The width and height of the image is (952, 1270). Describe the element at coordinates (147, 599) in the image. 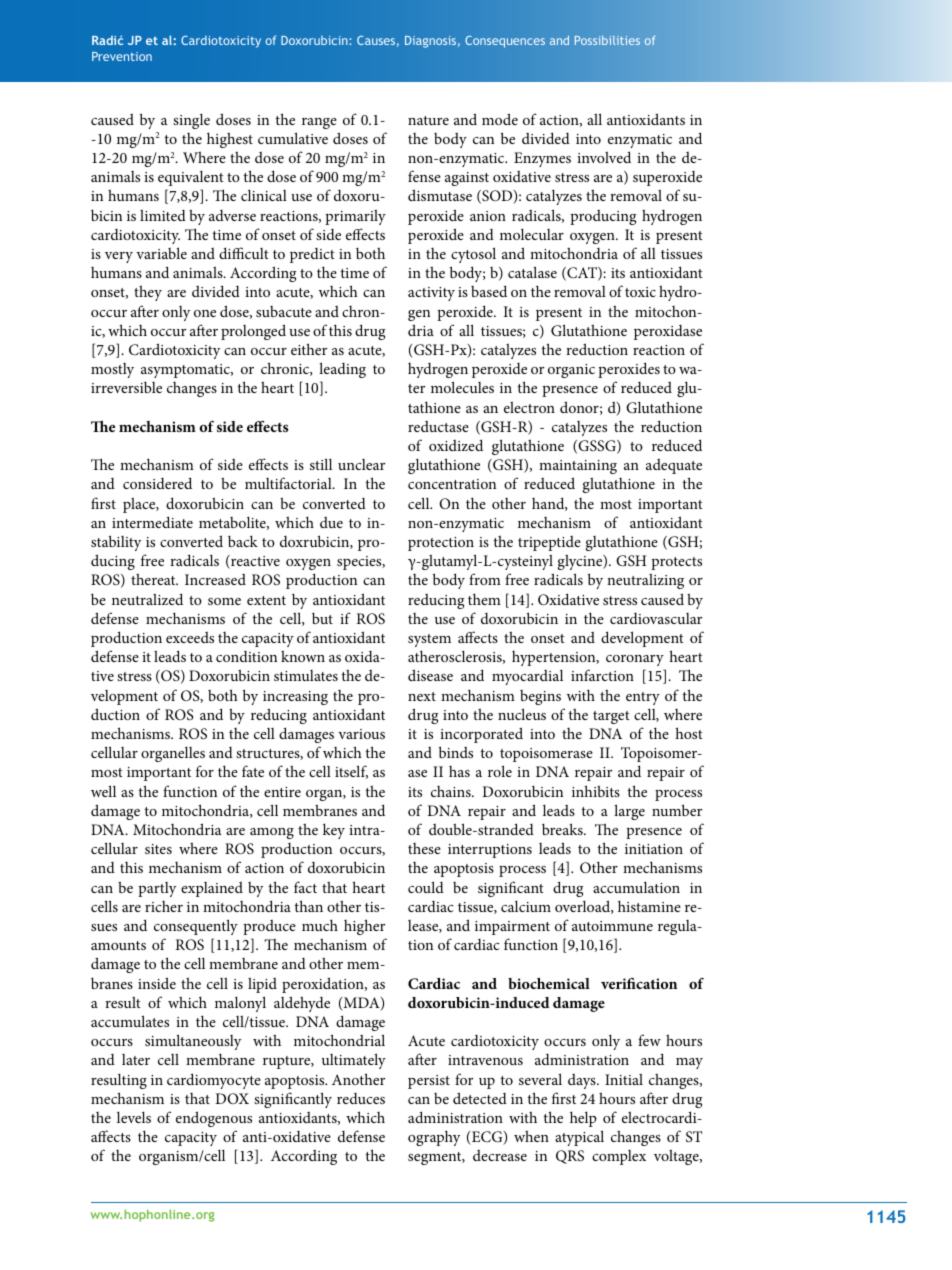

I see `neutralized` at that location.
